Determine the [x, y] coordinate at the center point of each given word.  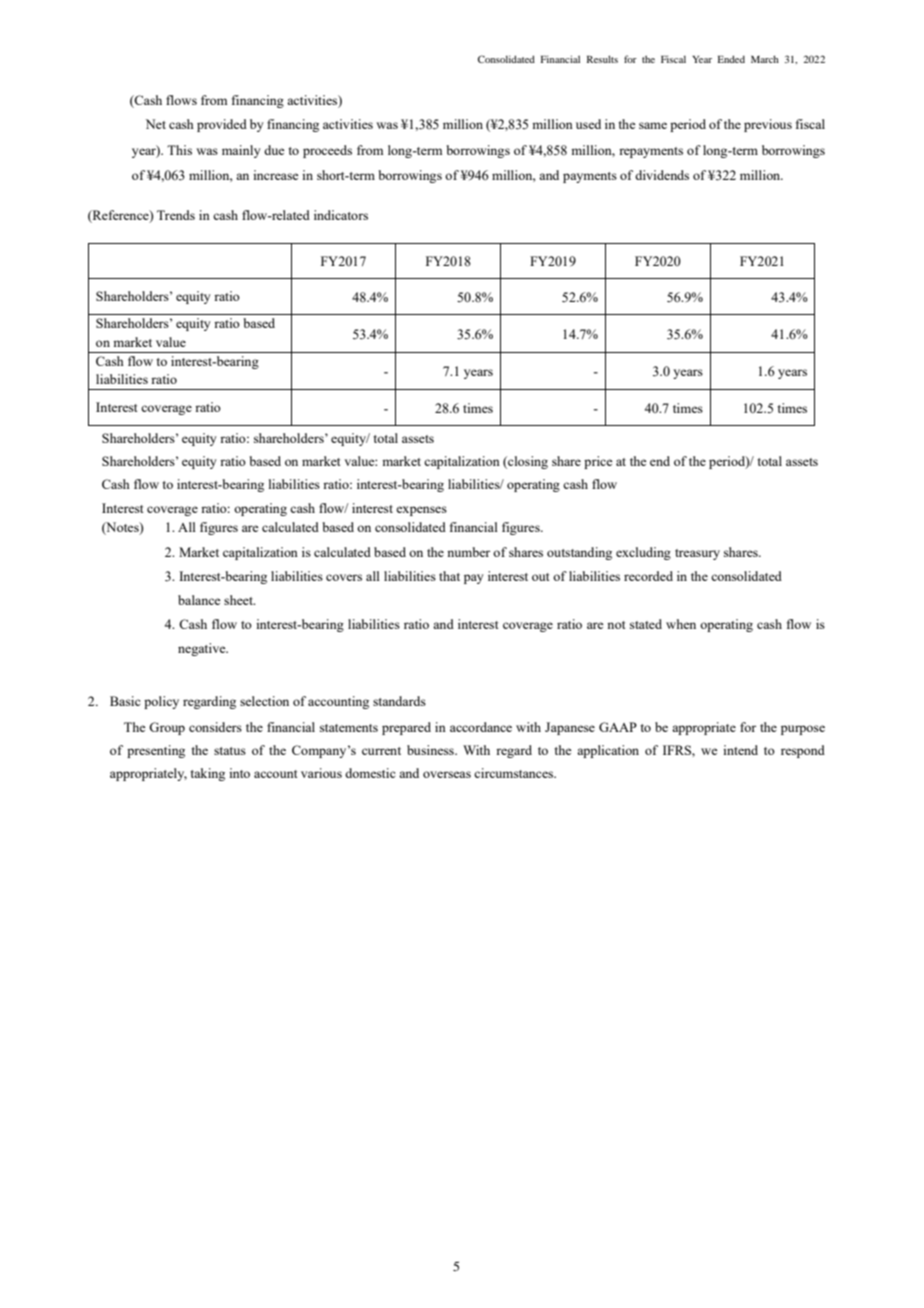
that [449, 576]
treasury [697, 554]
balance [199, 600]
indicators [341, 215]
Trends [176, 215]
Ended [731, 59]
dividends [662, 175]
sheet [239, 600]
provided [222, 125]
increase [276, 175]
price [598, 462]
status [230, 751]
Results [602, 59]
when [681, 624]
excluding [643, 553]
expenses [421, 511]
